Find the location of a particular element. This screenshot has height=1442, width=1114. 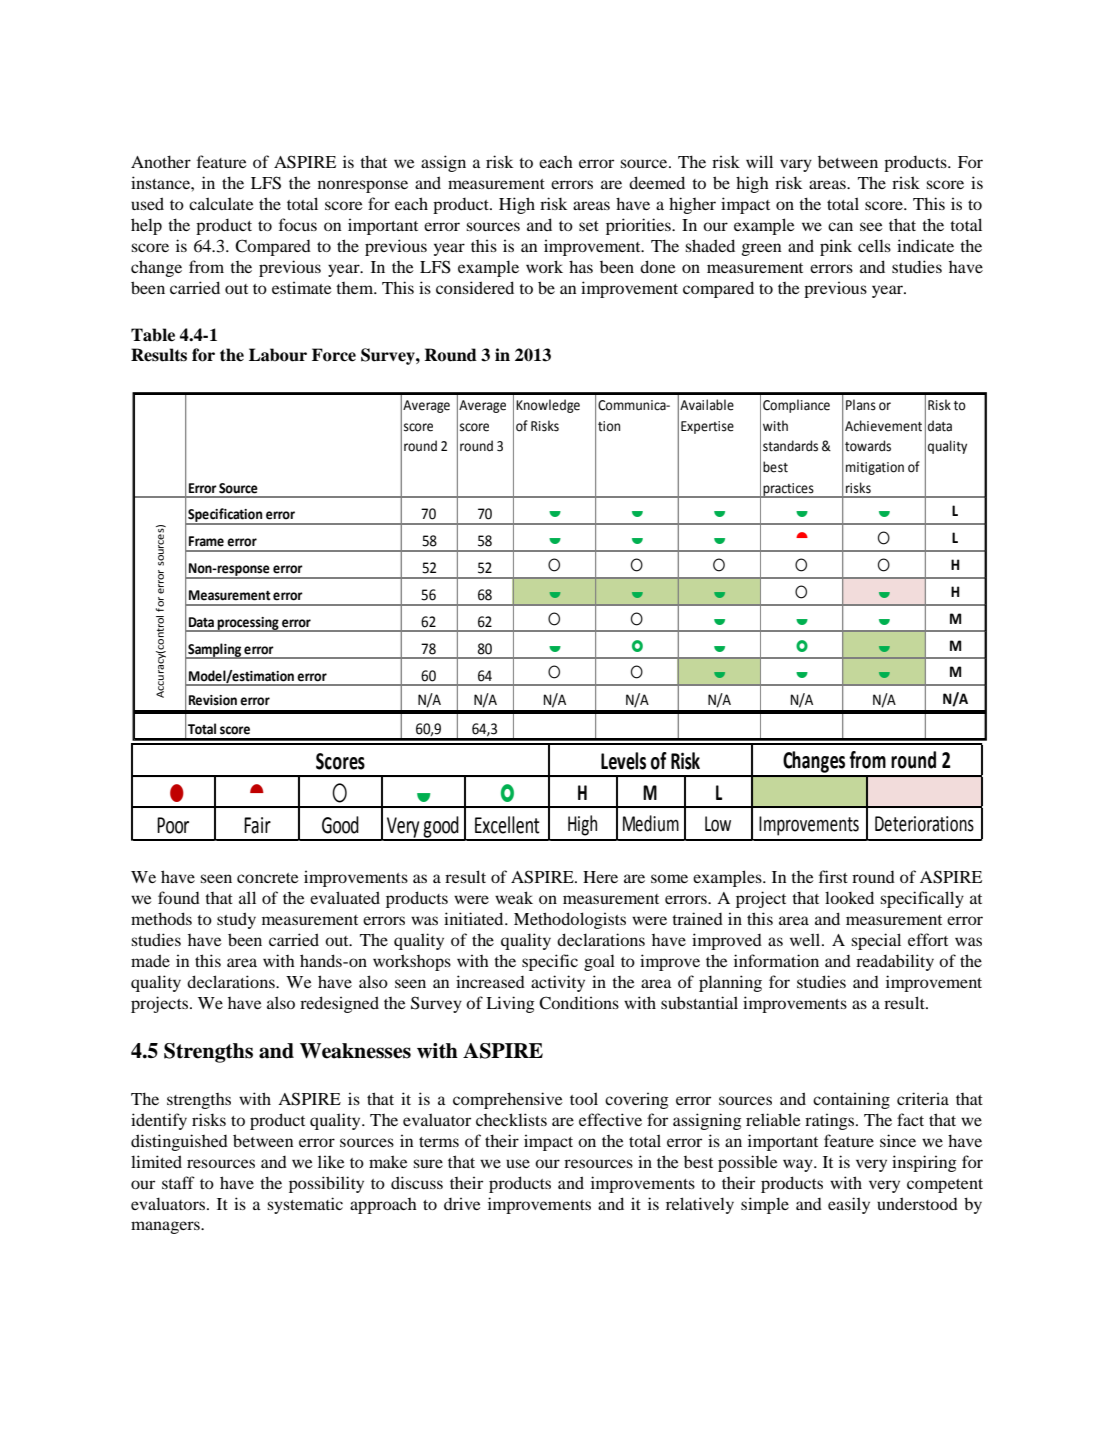

Revision is located at coordinates (213, 700).
